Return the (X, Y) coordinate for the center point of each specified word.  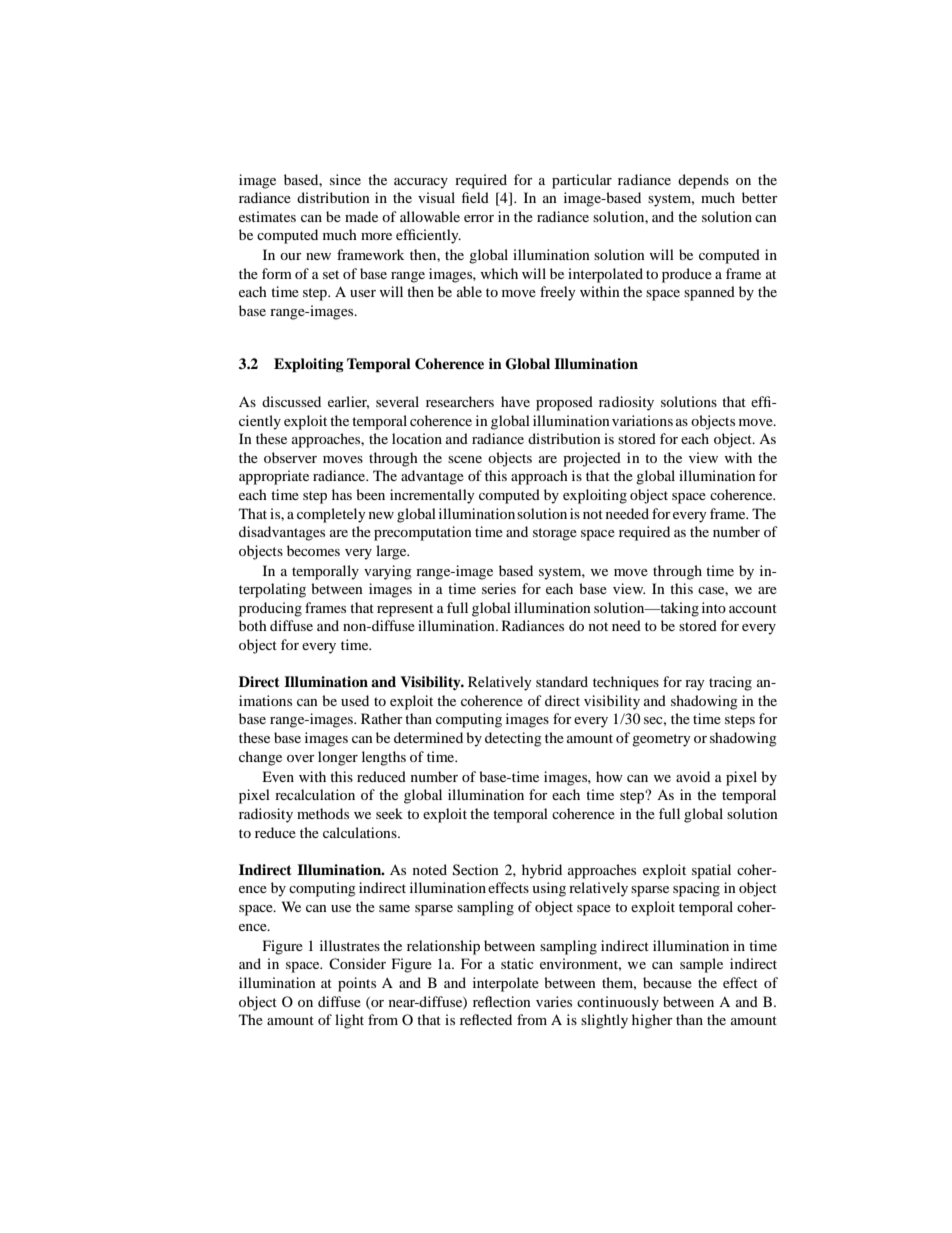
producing (270, 609)
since (345, 179)
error (479, 218)
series (499, 588)
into (714, 607)
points (357, 984)
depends (703, 181)
